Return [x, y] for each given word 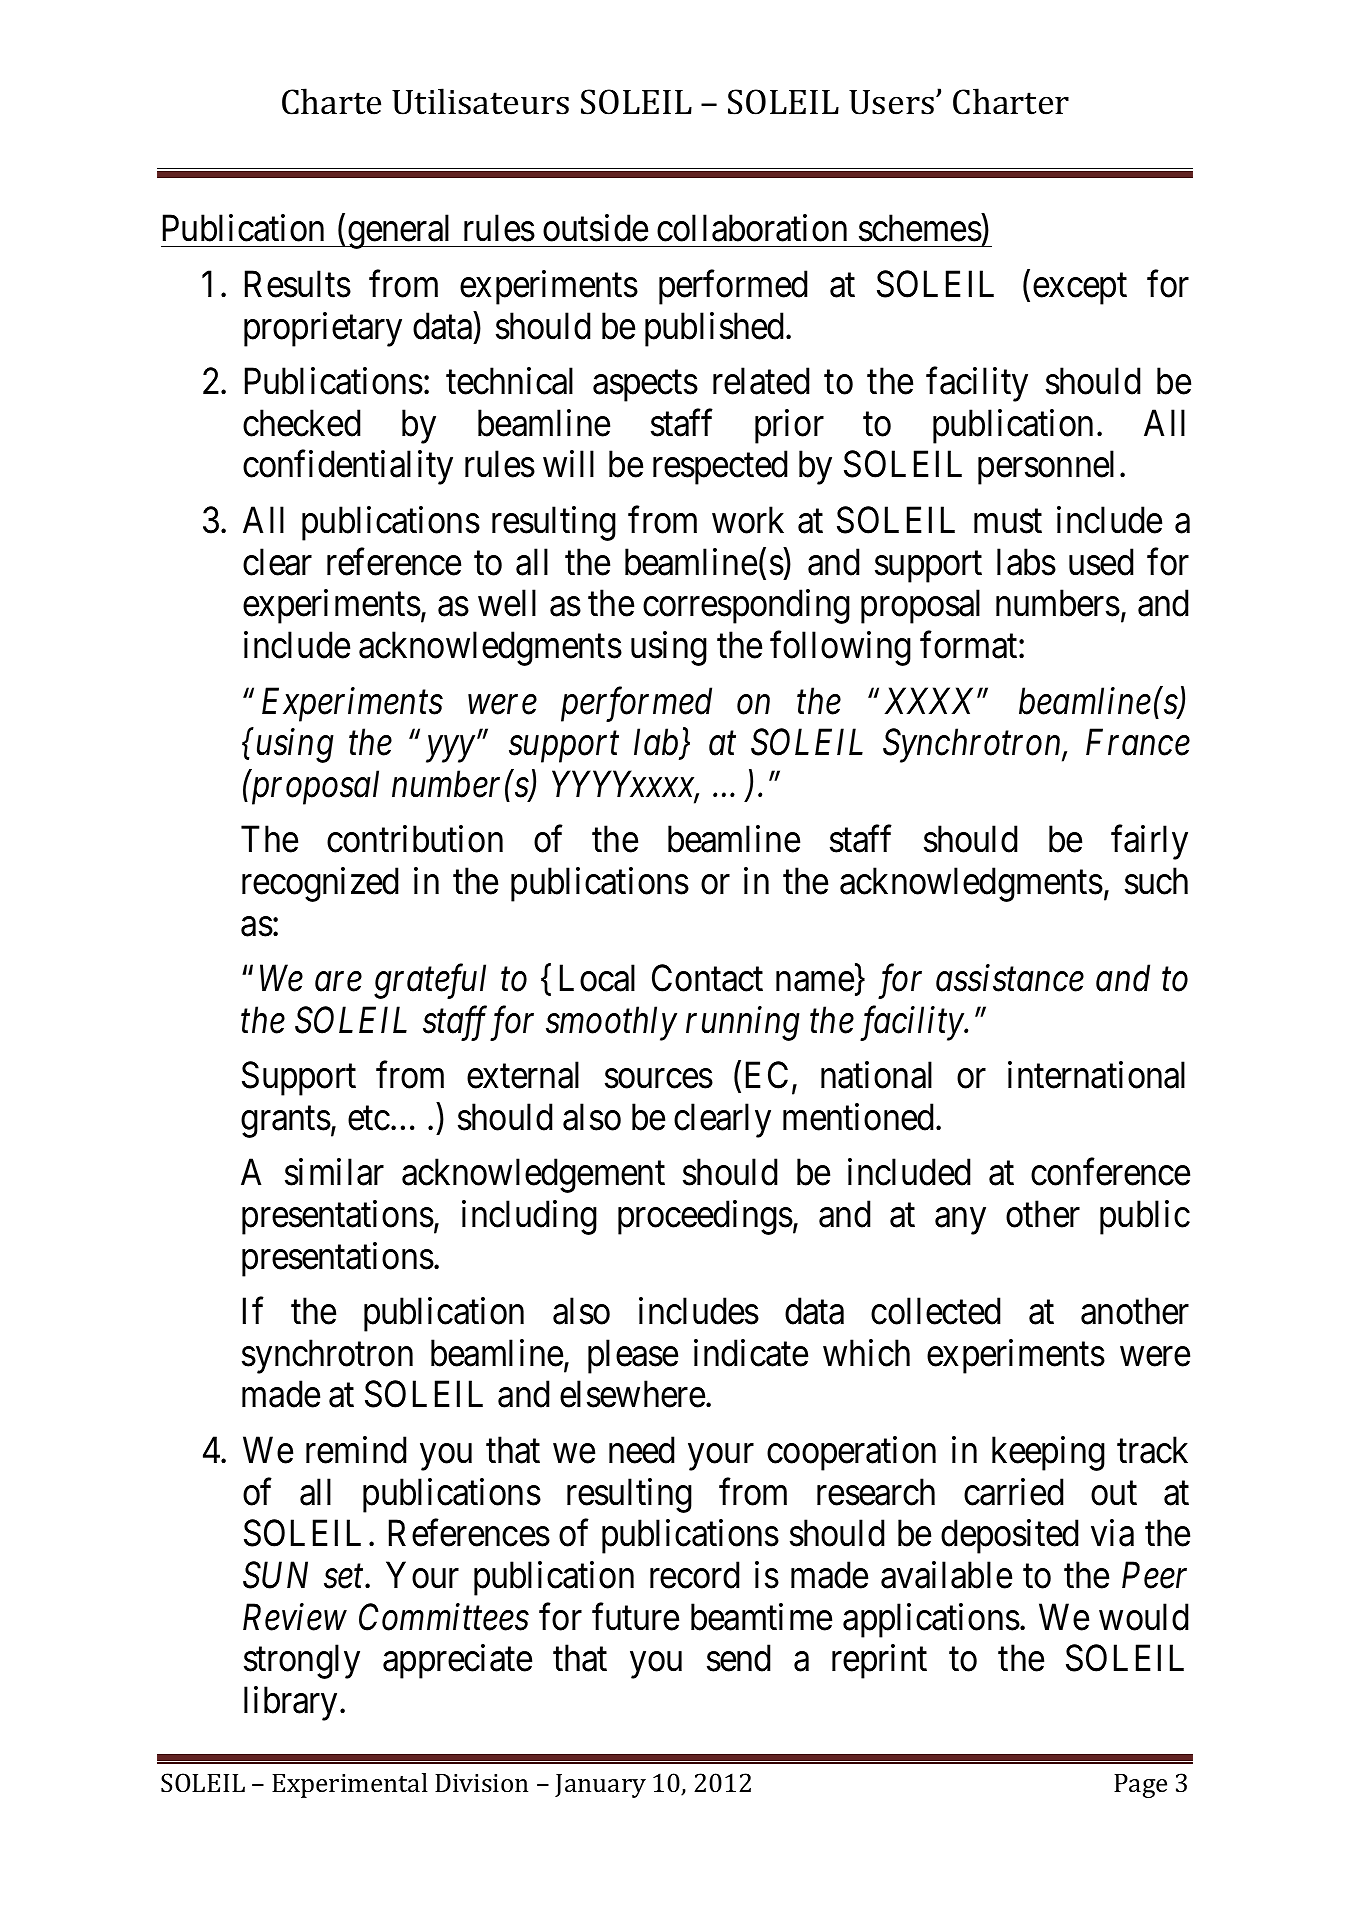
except [1080, 289]
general [401, 232]
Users [891, 102]
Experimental [350, 1785]
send [739, 1658]
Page [1140, 1786]
